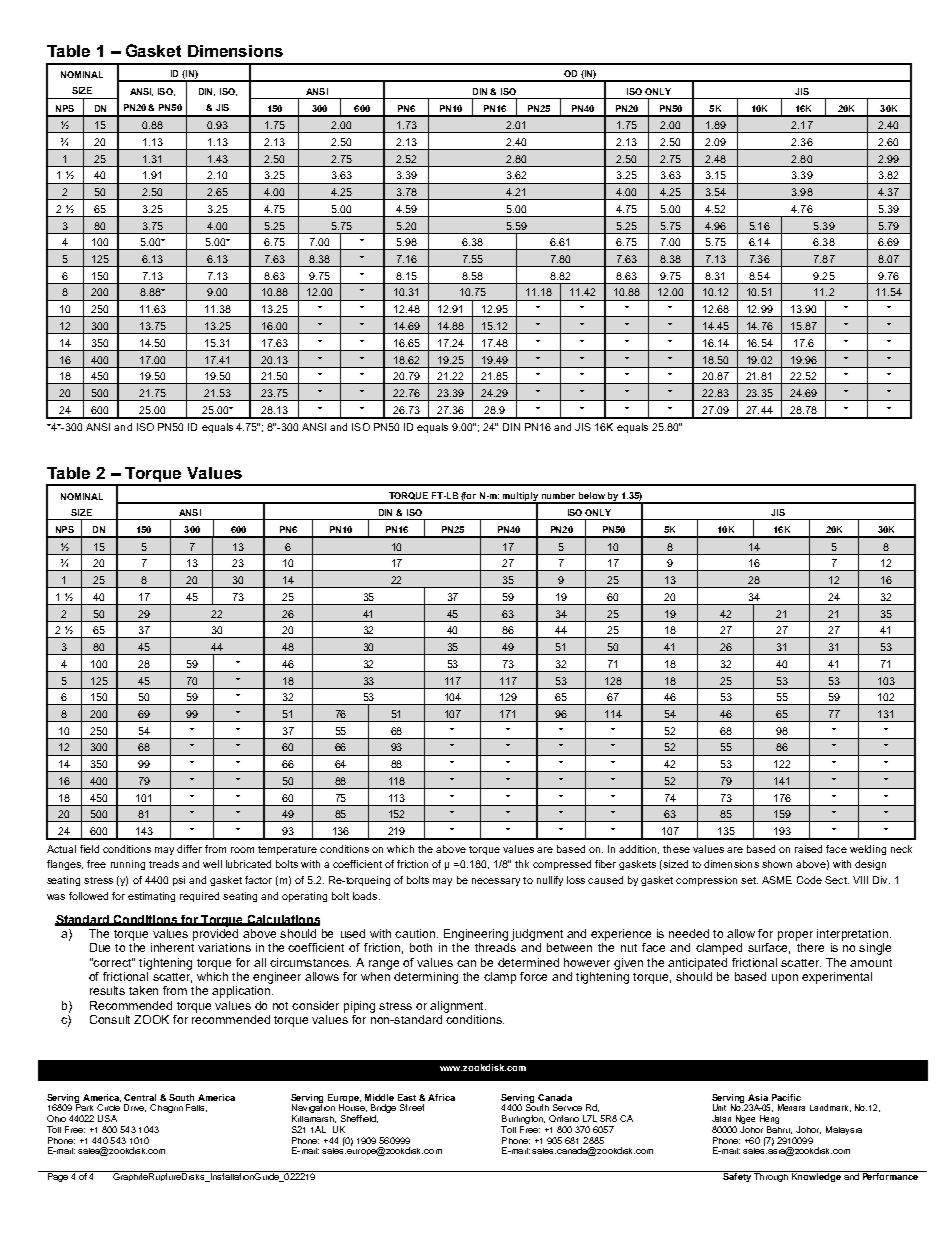 Image resolution: width=952 pixels, height=1233 pixels. I want to click on shown, so click(777, 864).
